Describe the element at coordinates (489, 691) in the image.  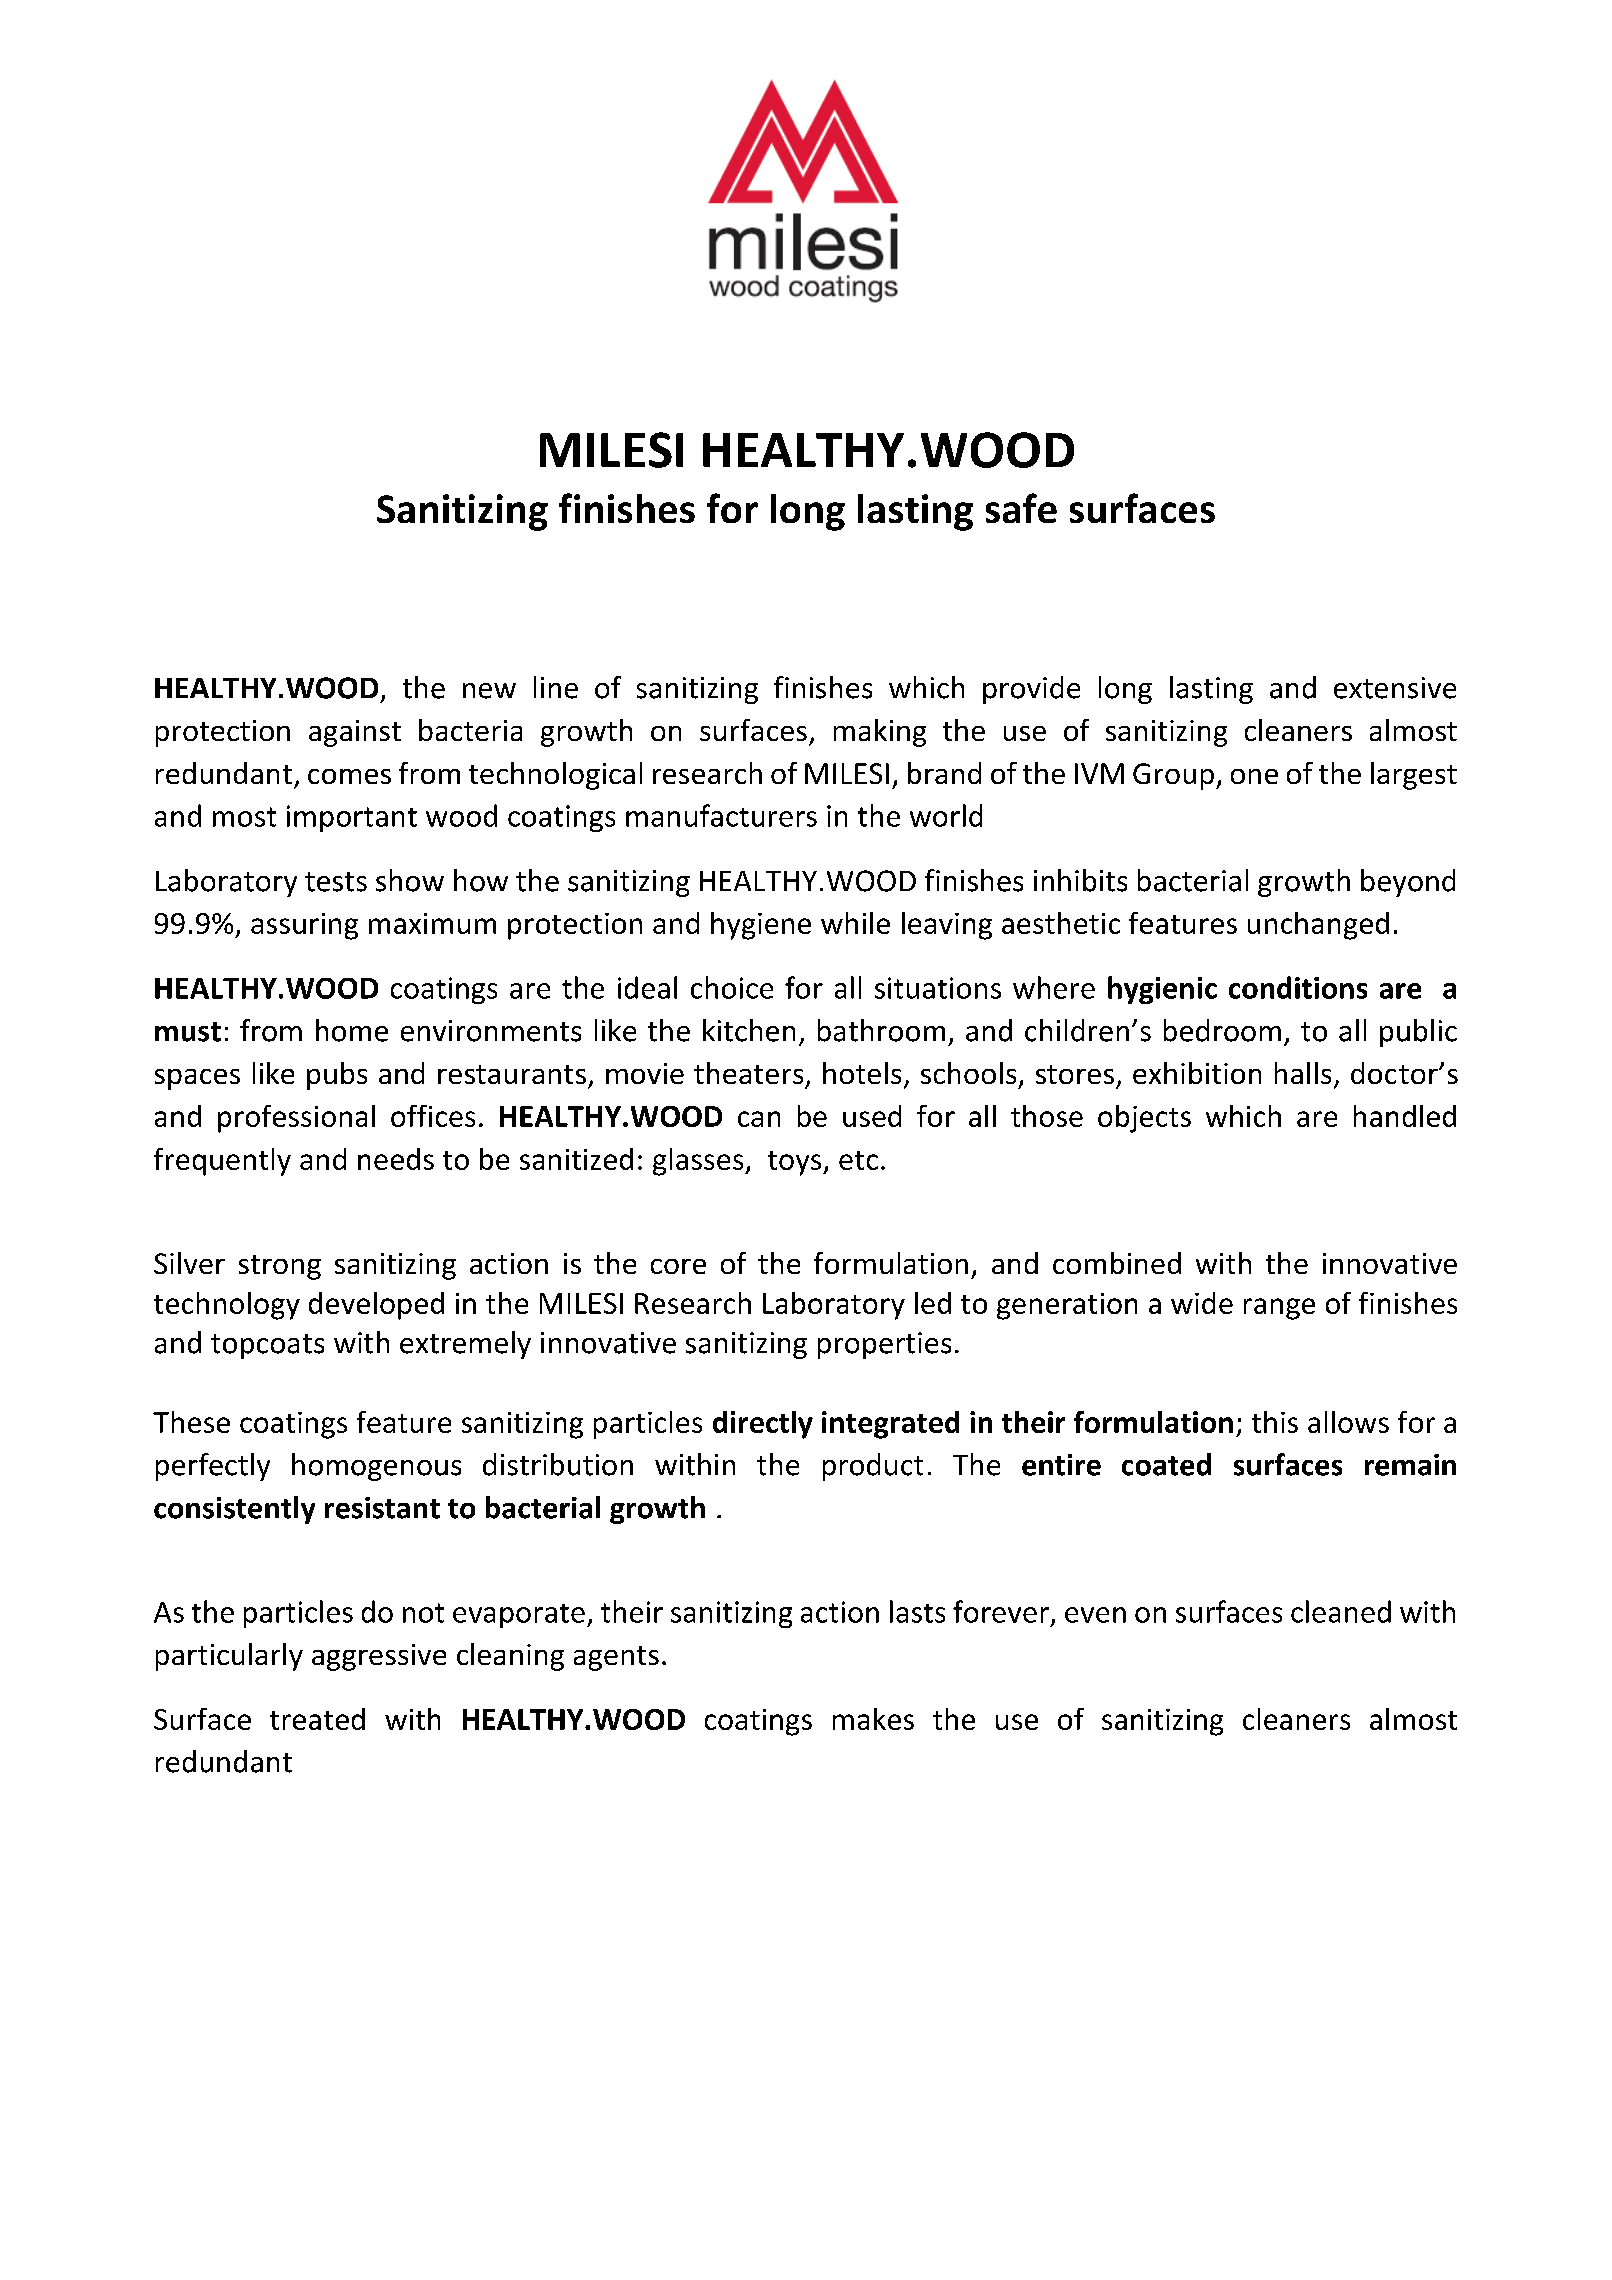
I see `new` at that location.
